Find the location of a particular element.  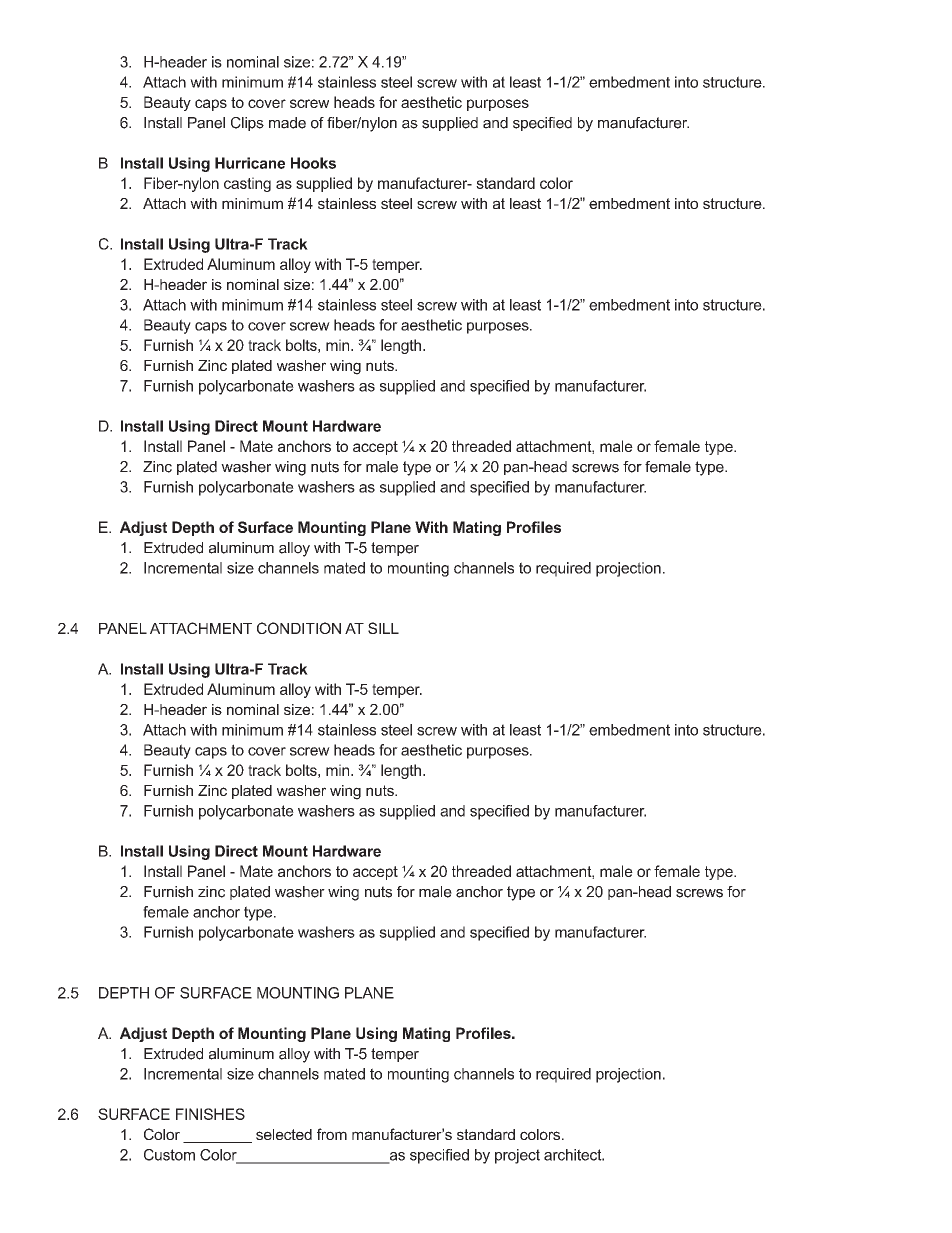

Hurricane is located at coordinates (250, 163).
